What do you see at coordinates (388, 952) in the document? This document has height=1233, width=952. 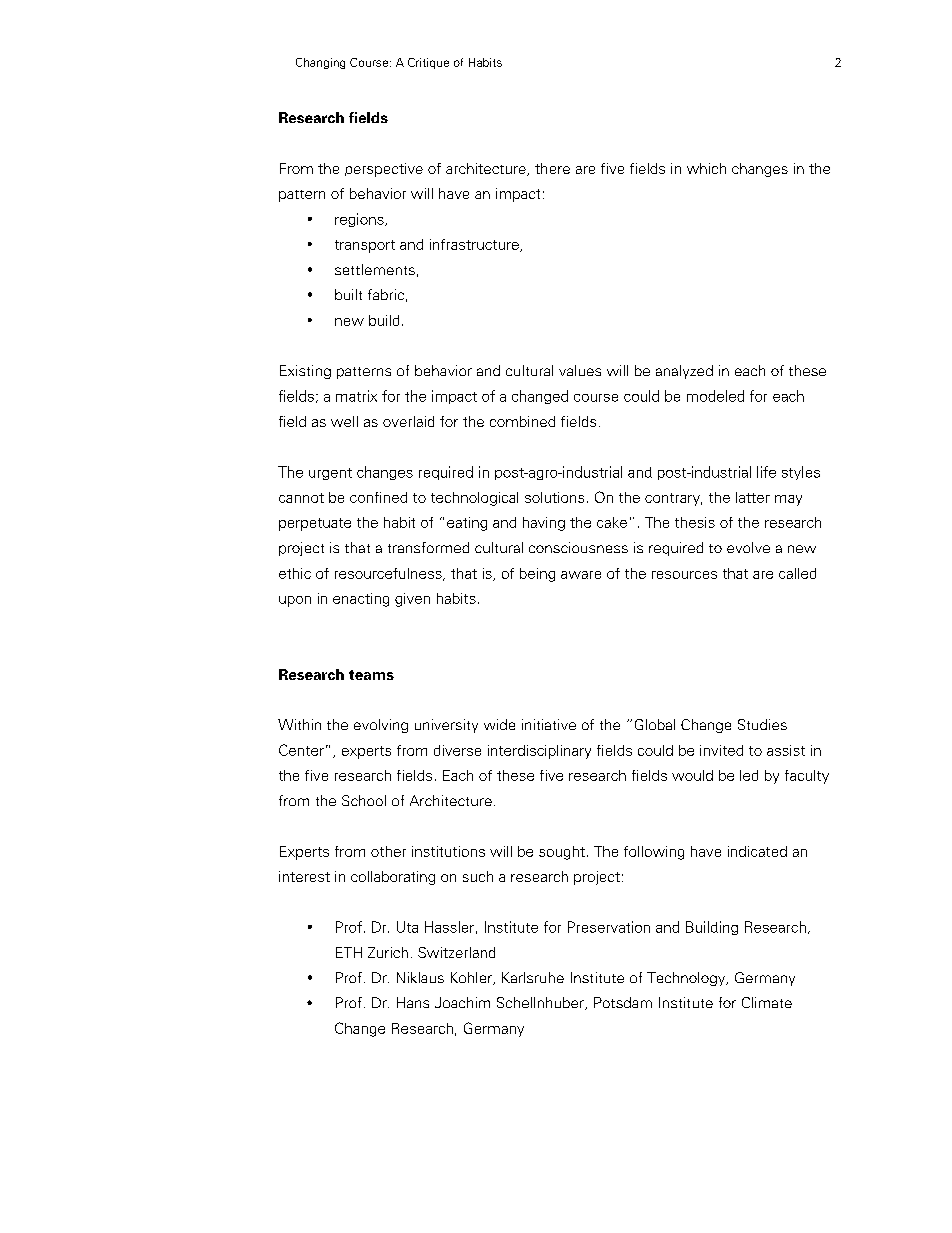 I see `Zurich` at bounding box center [388, 952].
